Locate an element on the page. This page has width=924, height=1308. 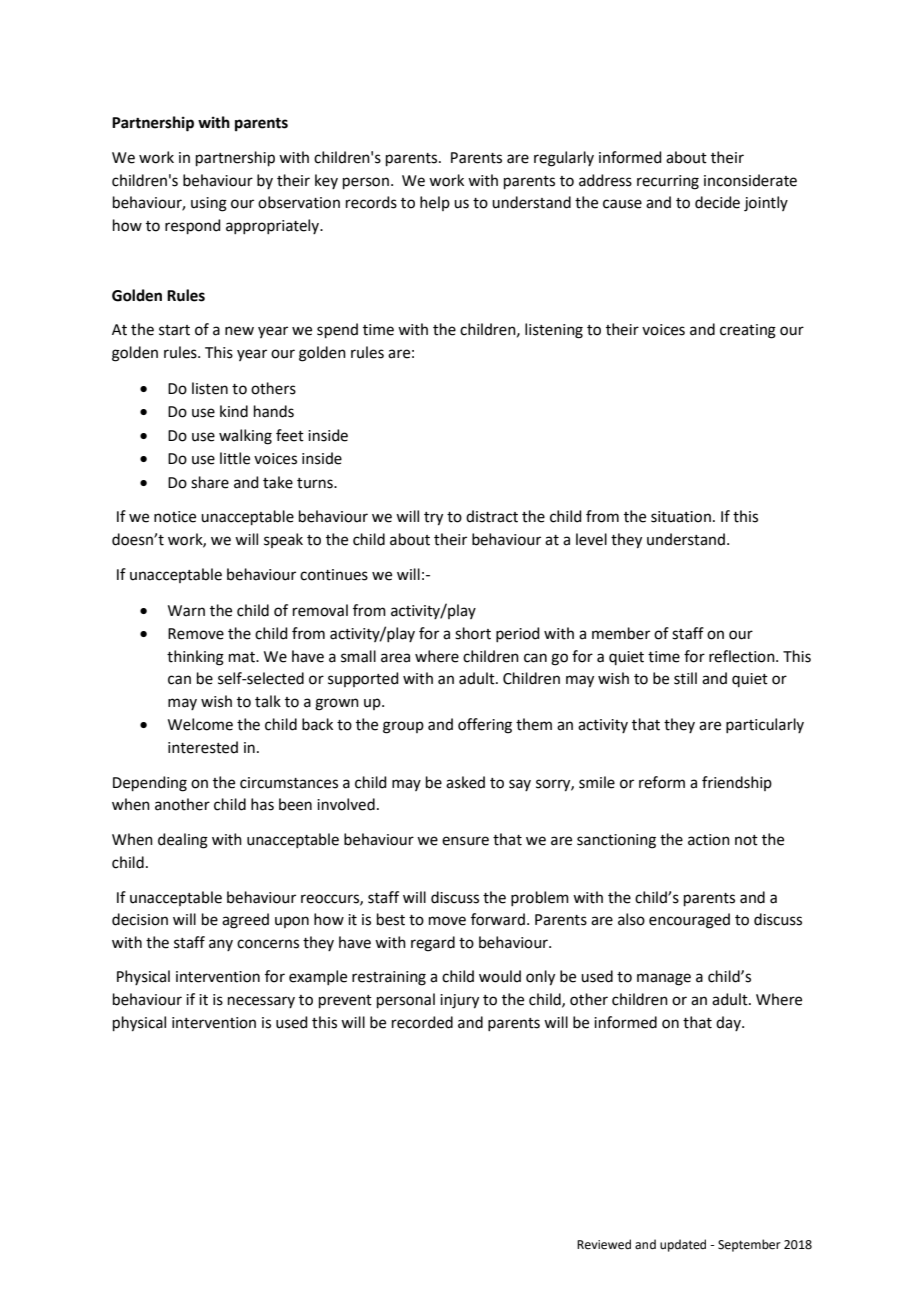
recurring is located at coordinates (668, 182).
